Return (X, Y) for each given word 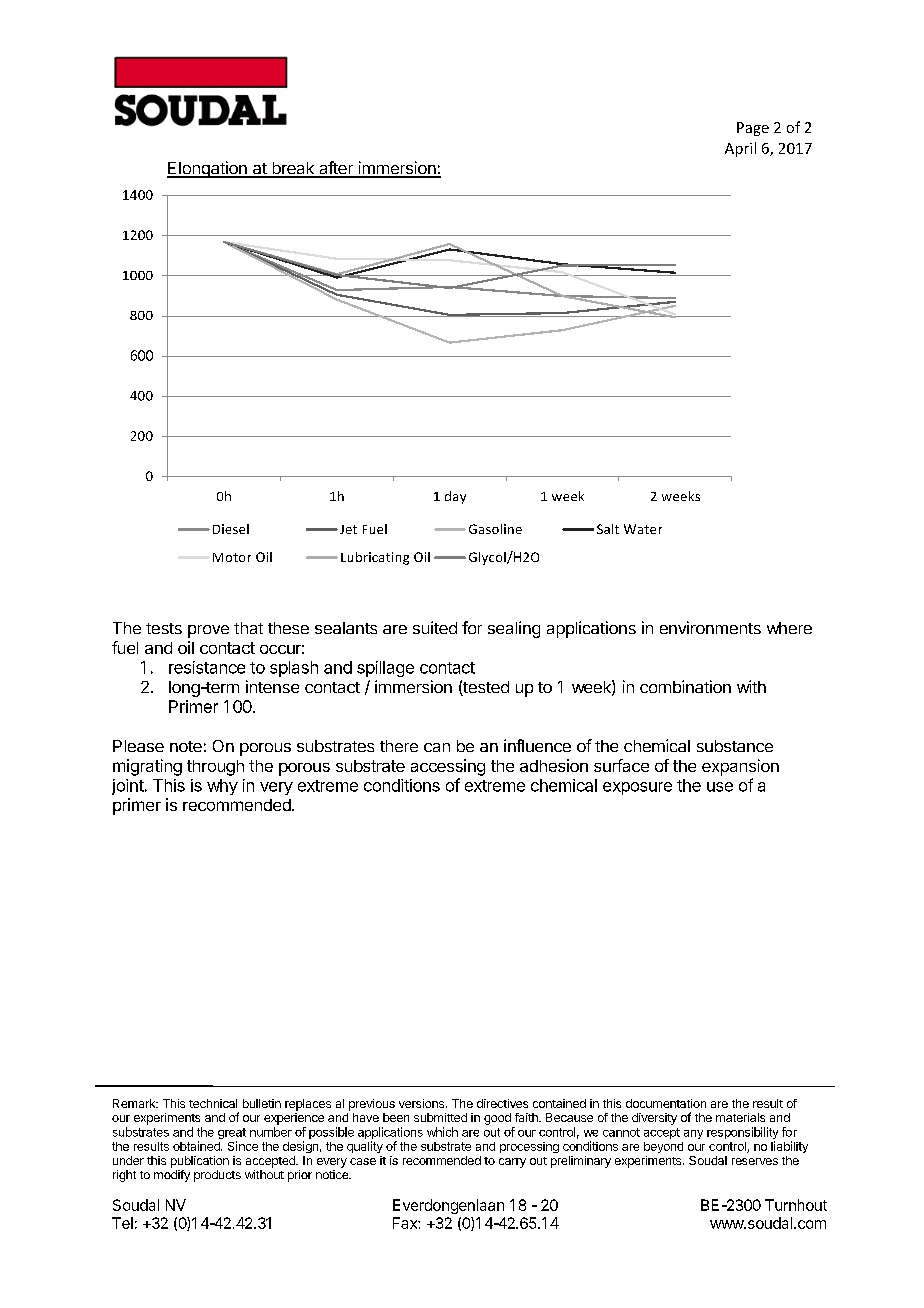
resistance (207, 667)
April (740, 149)
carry (512, 1163)
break (293, 169)
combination (685, 686)
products (217, 1176)
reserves (755, 1161)
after (336, 169)
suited (435, 627)
